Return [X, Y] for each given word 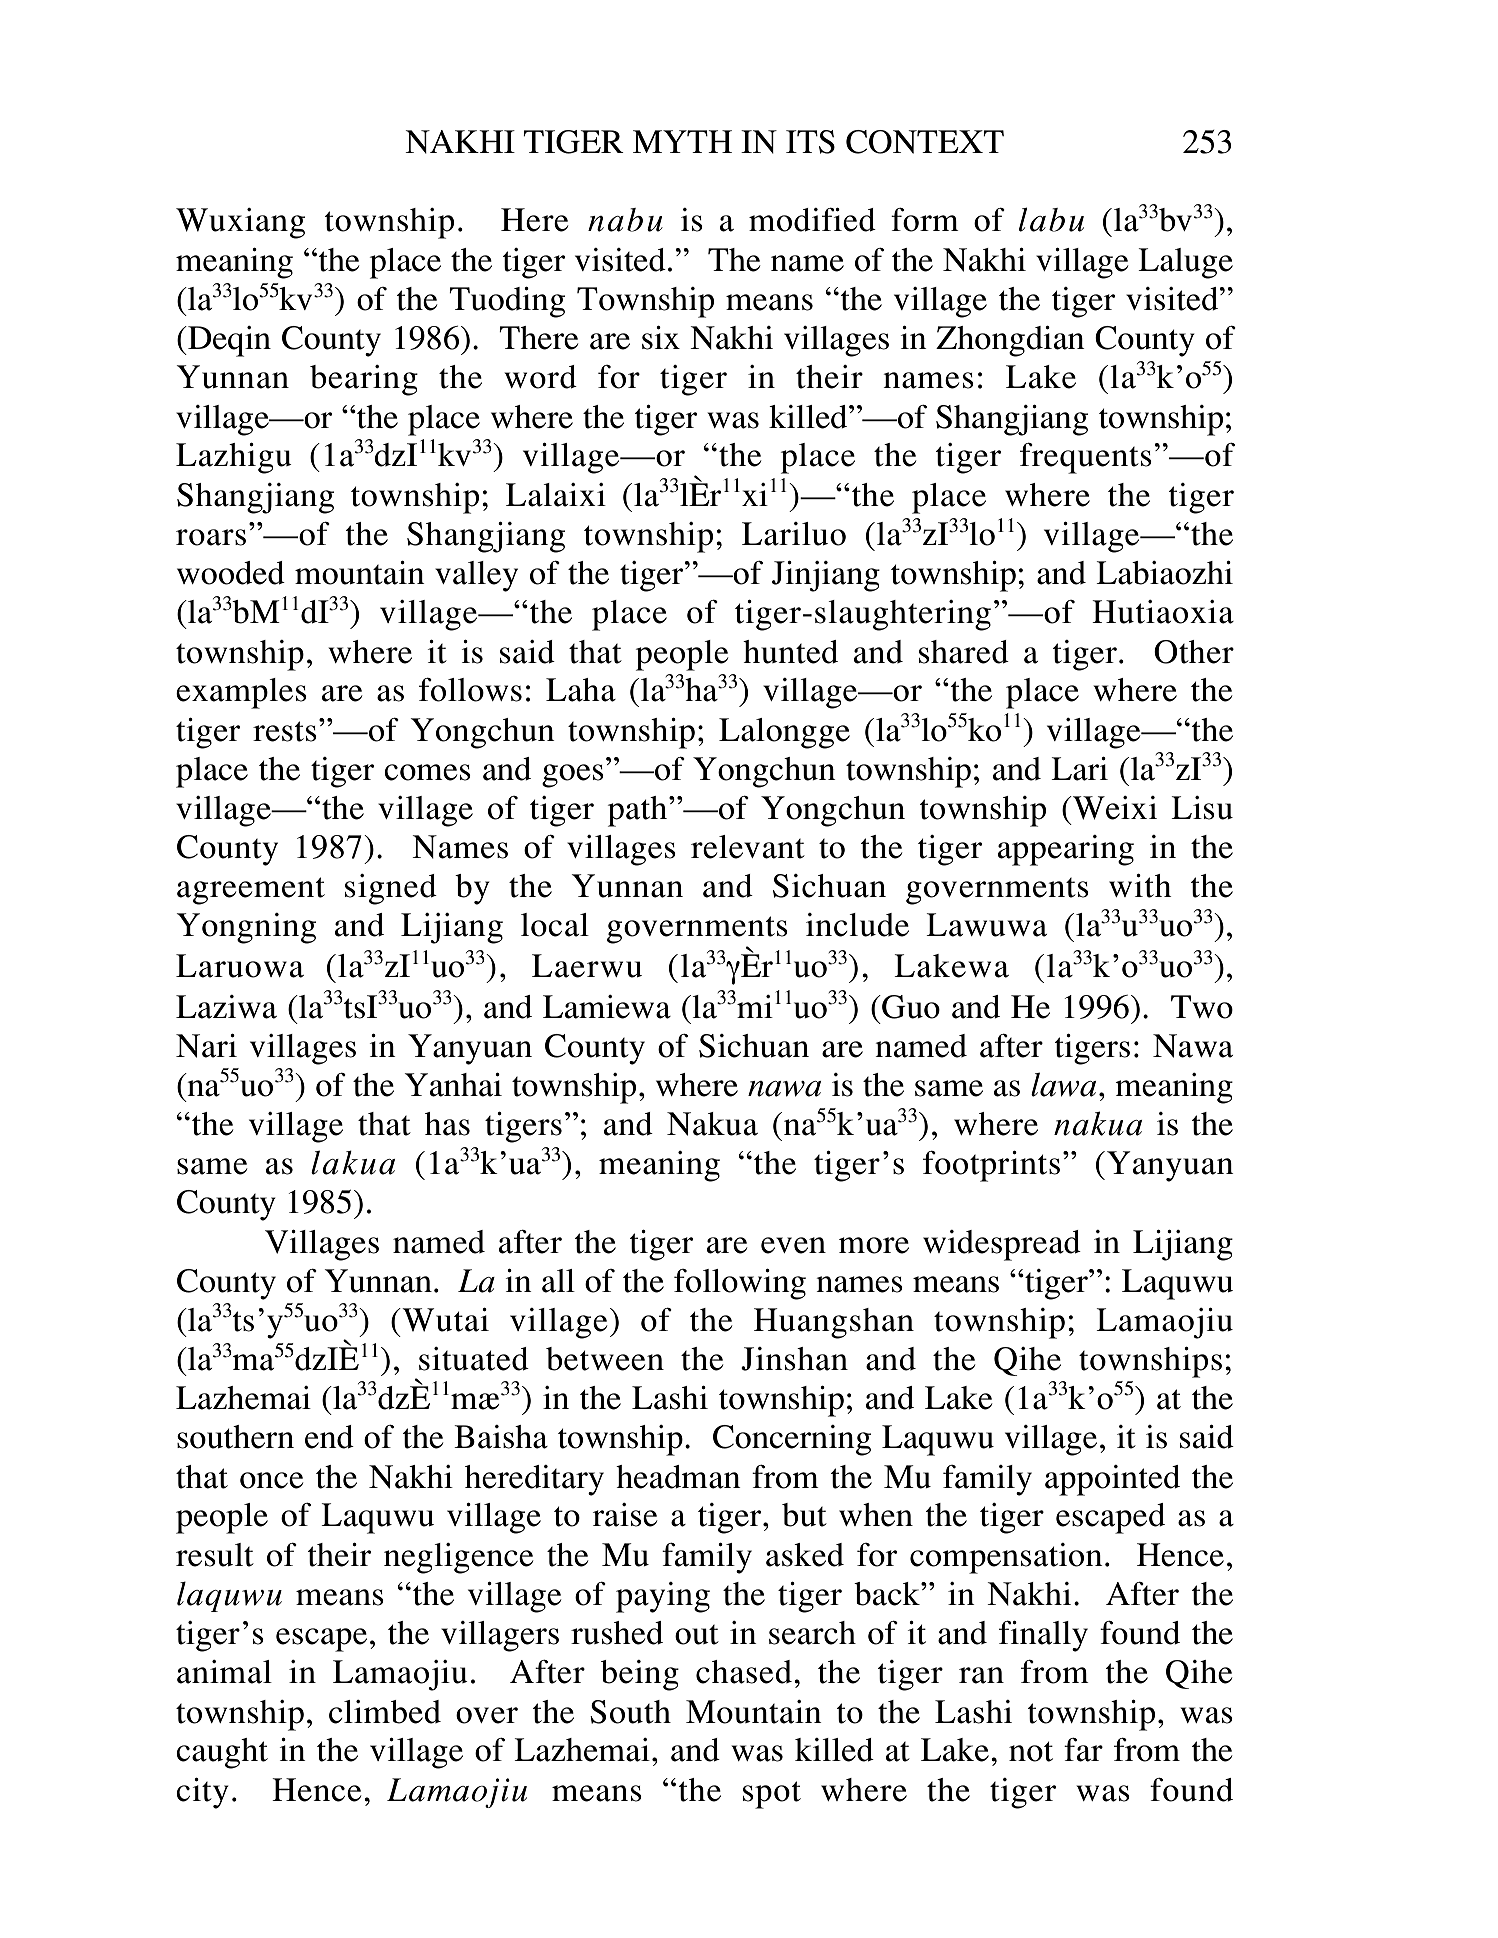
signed [391, 889]
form [925, 220]
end [329, 1437]
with [1140, 886]
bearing [364, 380]
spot [772, 1795]
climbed [385, 1712]
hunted [790, 652]
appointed [1112, 1480]
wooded [231, 573]
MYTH [682, 141]
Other [1194, 652]
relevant [748, 847]
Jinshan [794, 1359]
